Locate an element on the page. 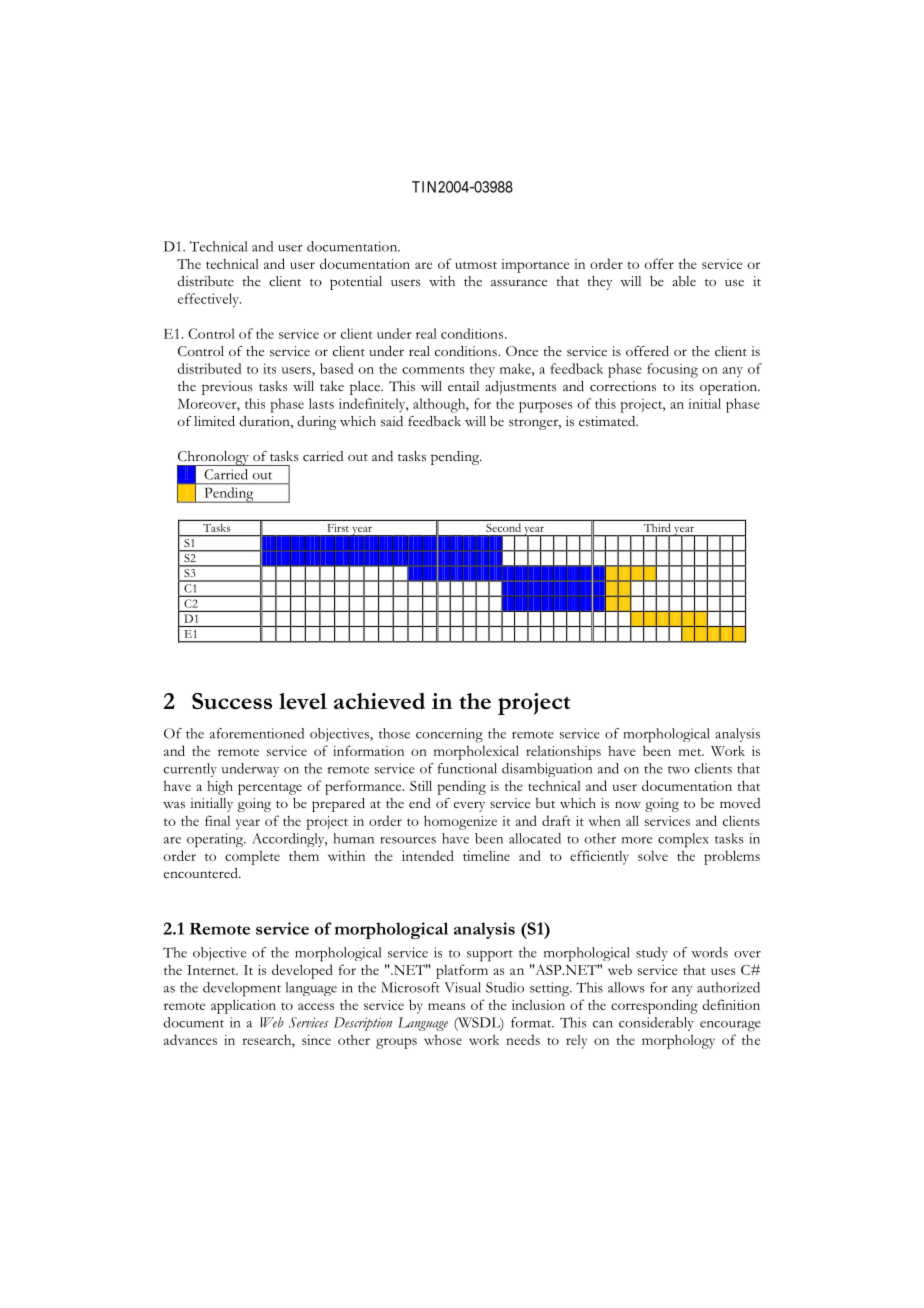 The height and width of the page is (1308, 924). solve is located at coordinates (653, 856).
